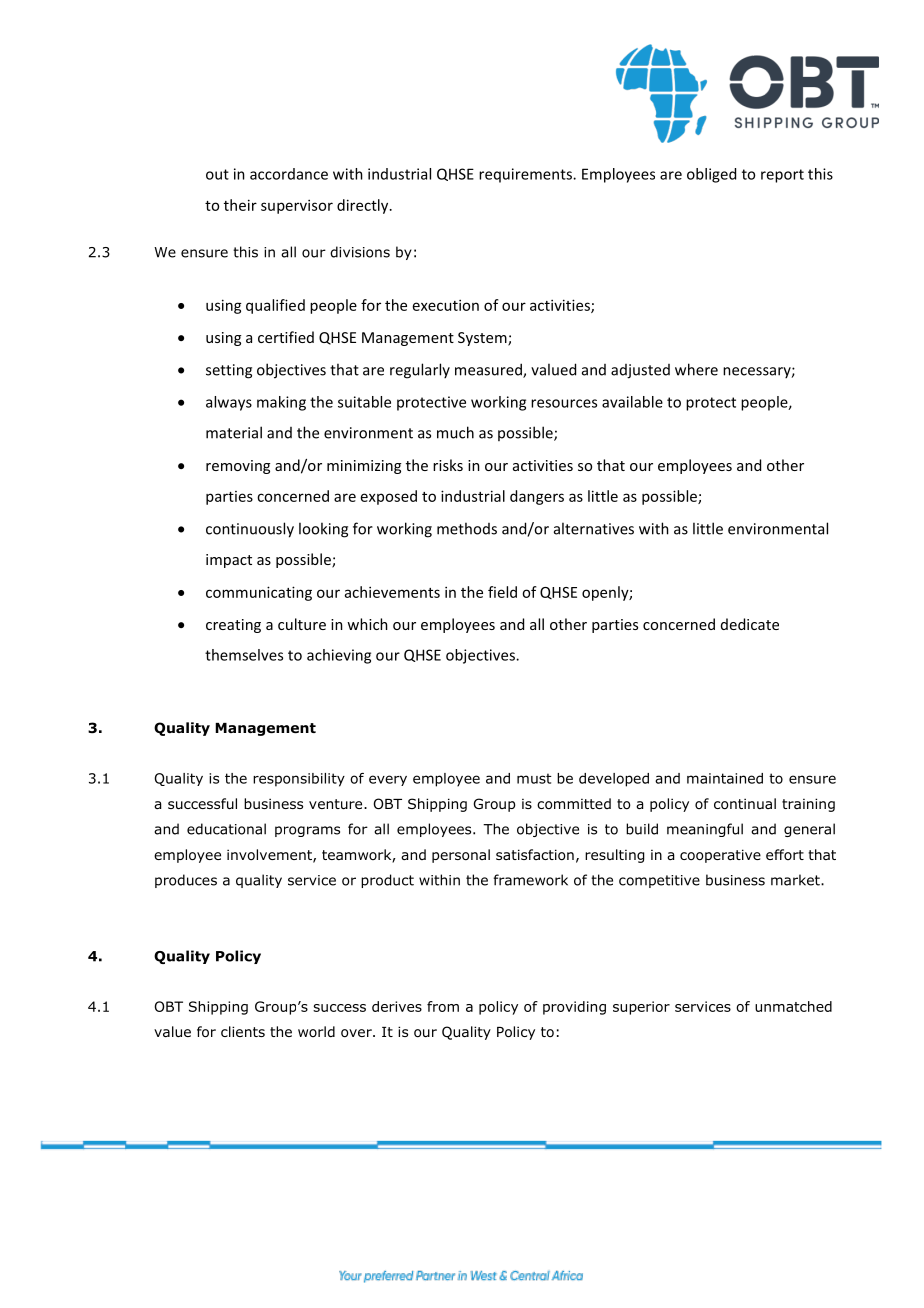 This screenshot has height=1308, width=924. I want to click on requirements, so click(526, 175).
